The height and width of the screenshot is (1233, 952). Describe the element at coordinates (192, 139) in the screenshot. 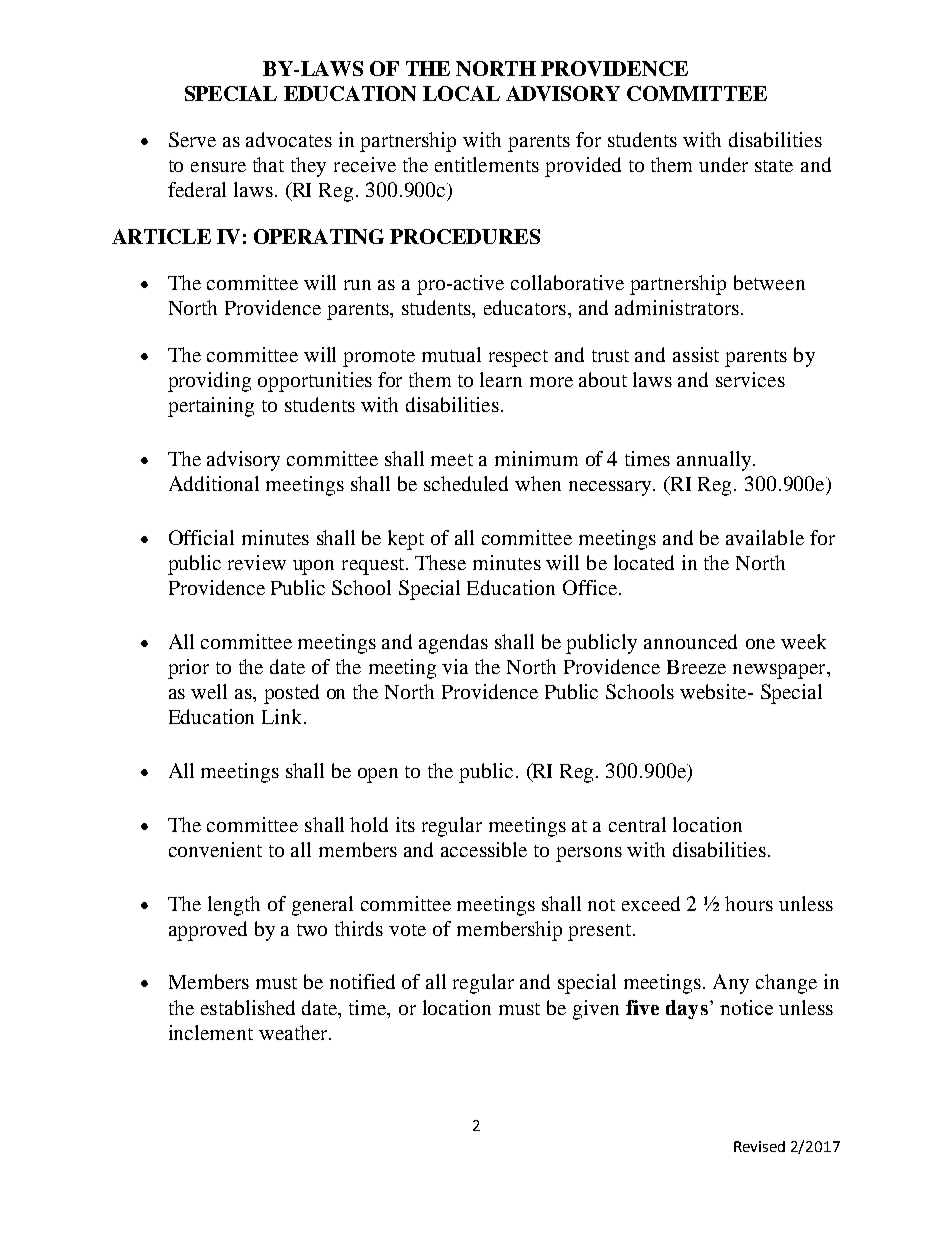

I see `Serve` at that location.
